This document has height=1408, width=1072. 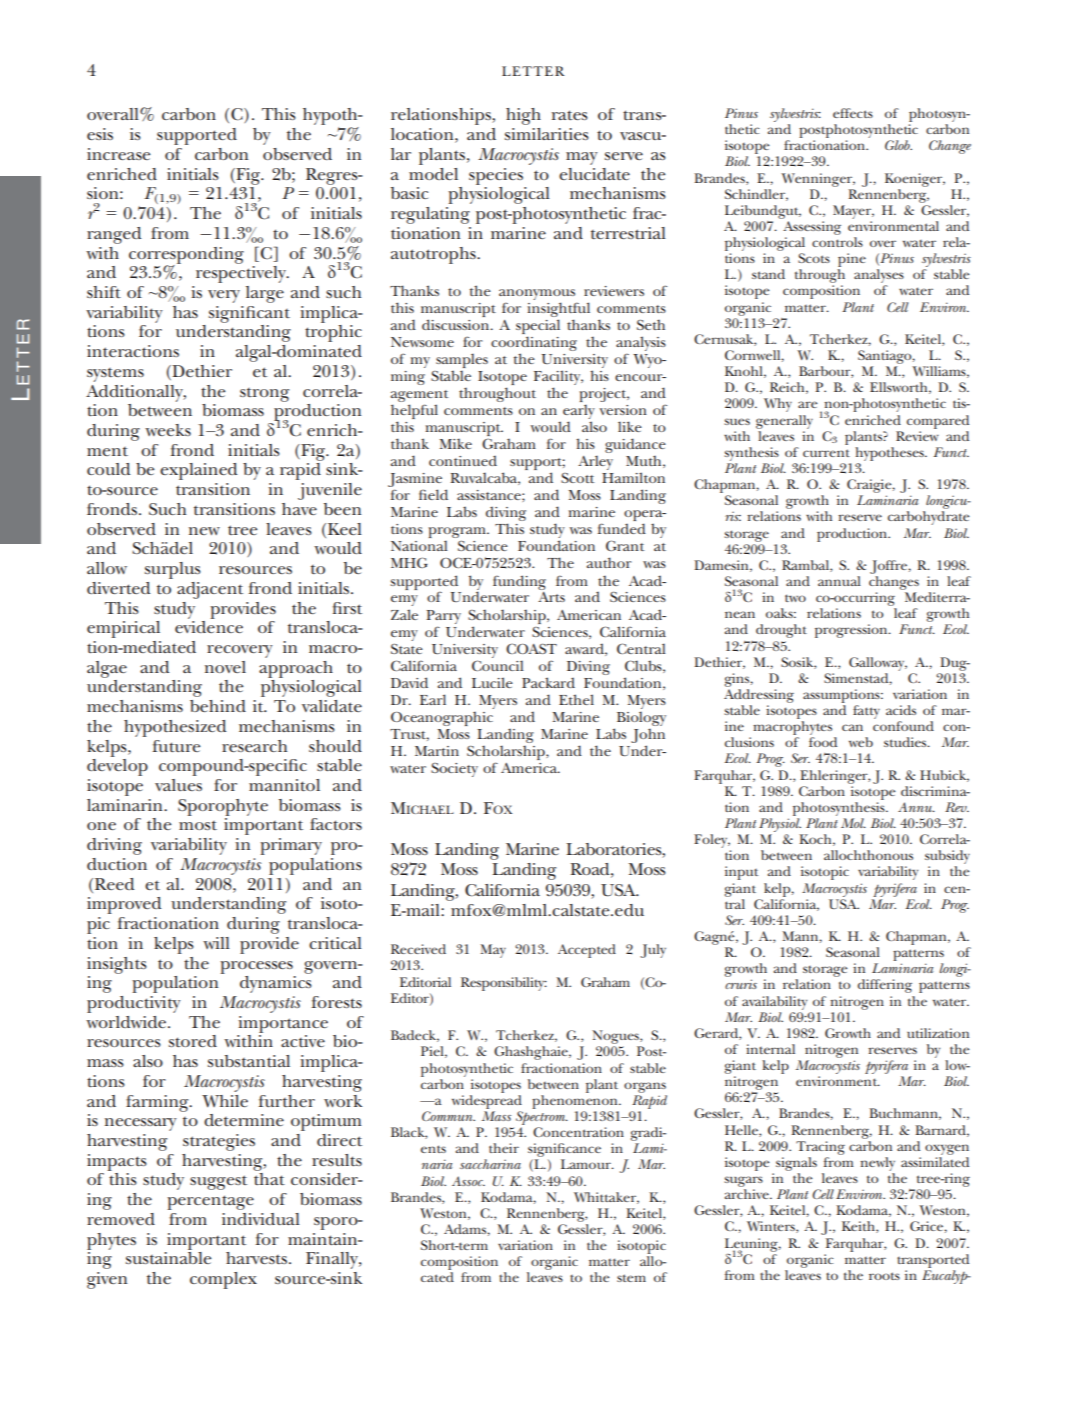 What do you see at coordinates (119, 154) in the document?
I see `increase` at bounding box center [119, 154].
